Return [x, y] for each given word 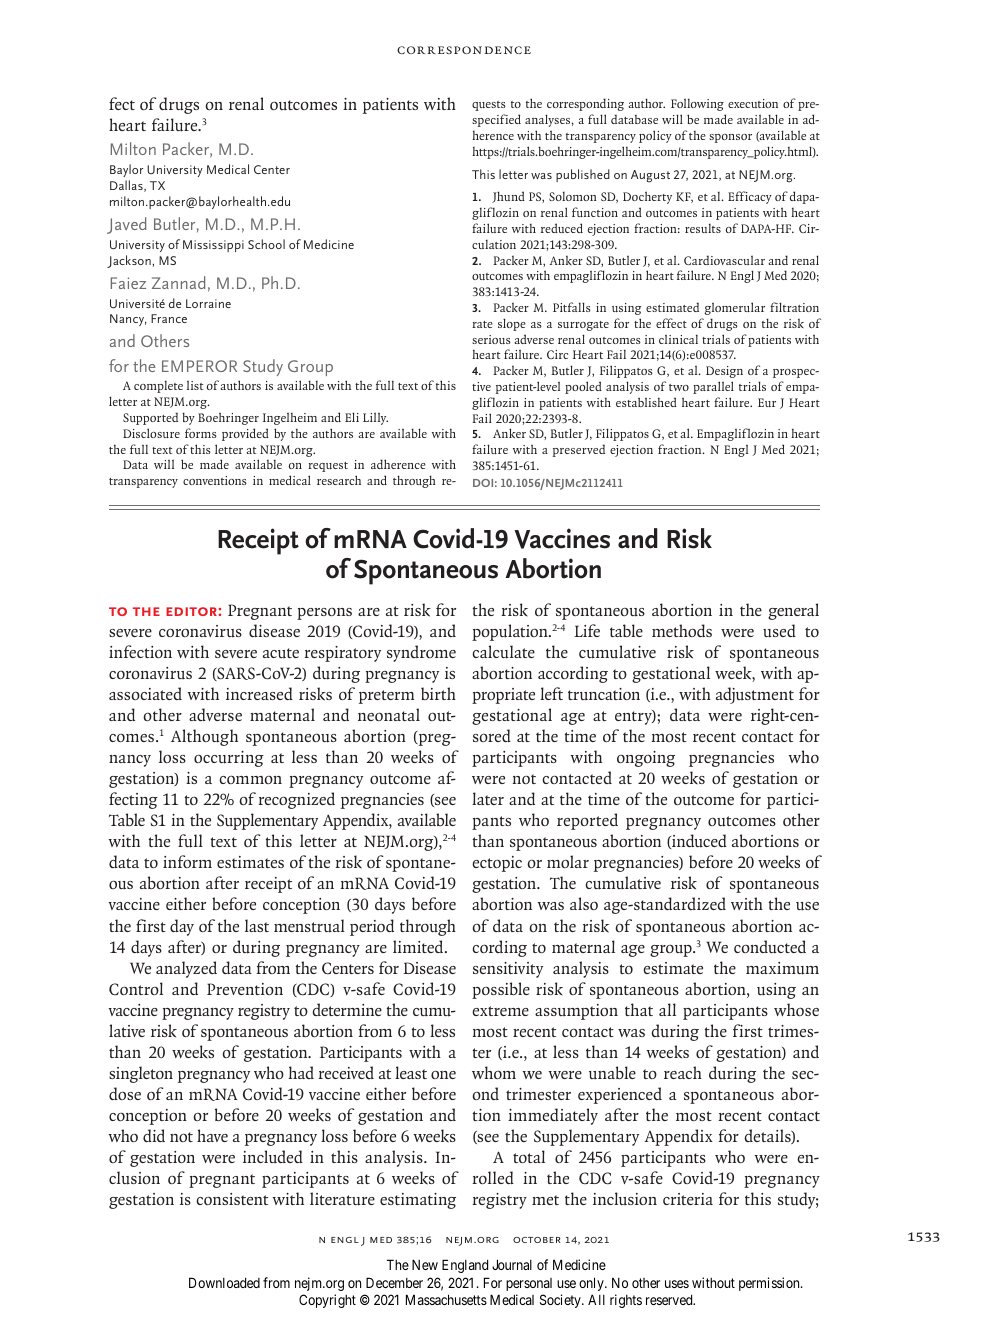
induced [698, 841]
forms [201, 433]
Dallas [127, 186]
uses [677, 1284]
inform [187, 861]
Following [697, 105]
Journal [512, 1264]
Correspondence [464, 50]
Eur [767, 402]
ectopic [497, 864]
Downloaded [224, 1282]
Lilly [375, 419]
